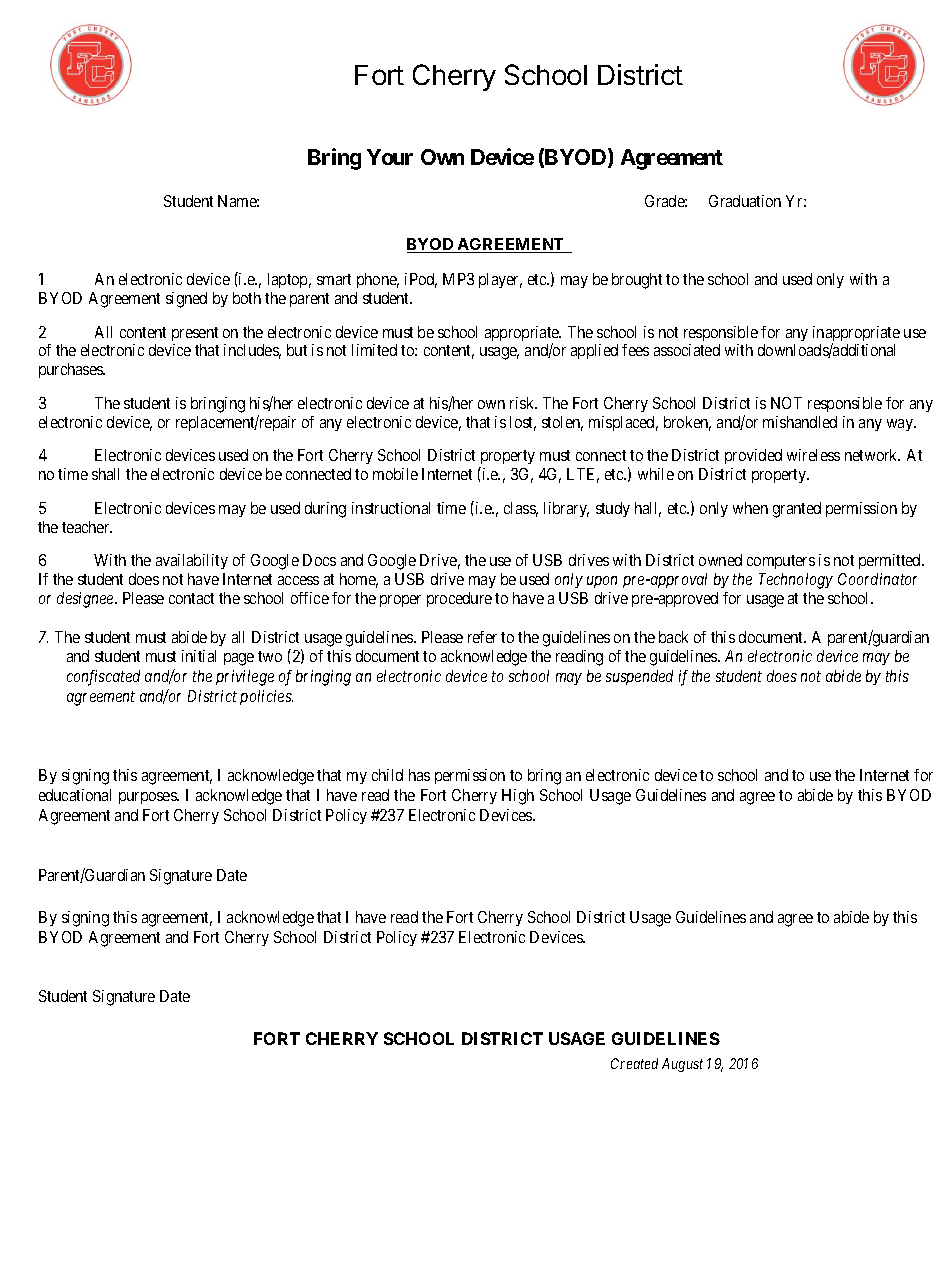 The height and width of the page is (1272, 952). Describe the element at coordinates (459, 599) in the page. I see `procedure` at that location.
